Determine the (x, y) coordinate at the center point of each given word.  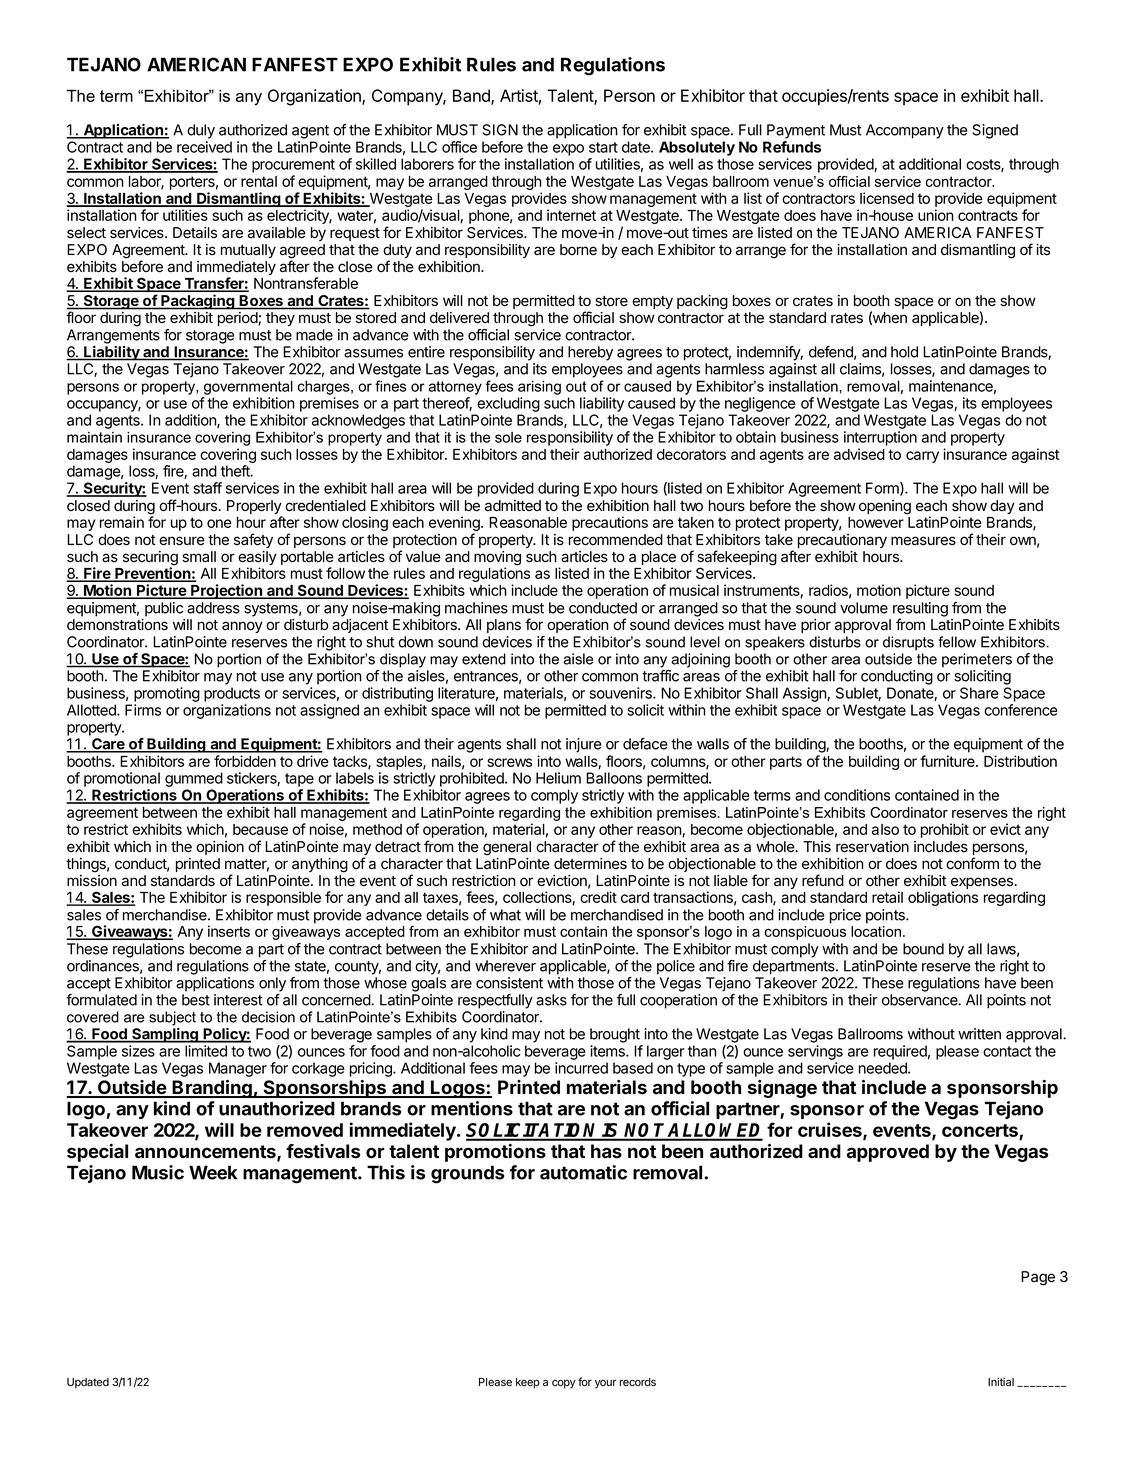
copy (564, 1384)
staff (207, 488)
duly (201, 131)
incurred (581, 1068)
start (603, 147)
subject (172, 1018)
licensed (887, 198)
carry (922, 457)
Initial (1001, 1381)
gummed (194, 779)
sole (508, 437)
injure (584, 745)
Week (213, 1172)
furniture (948, 761)
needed (884, 1068)
